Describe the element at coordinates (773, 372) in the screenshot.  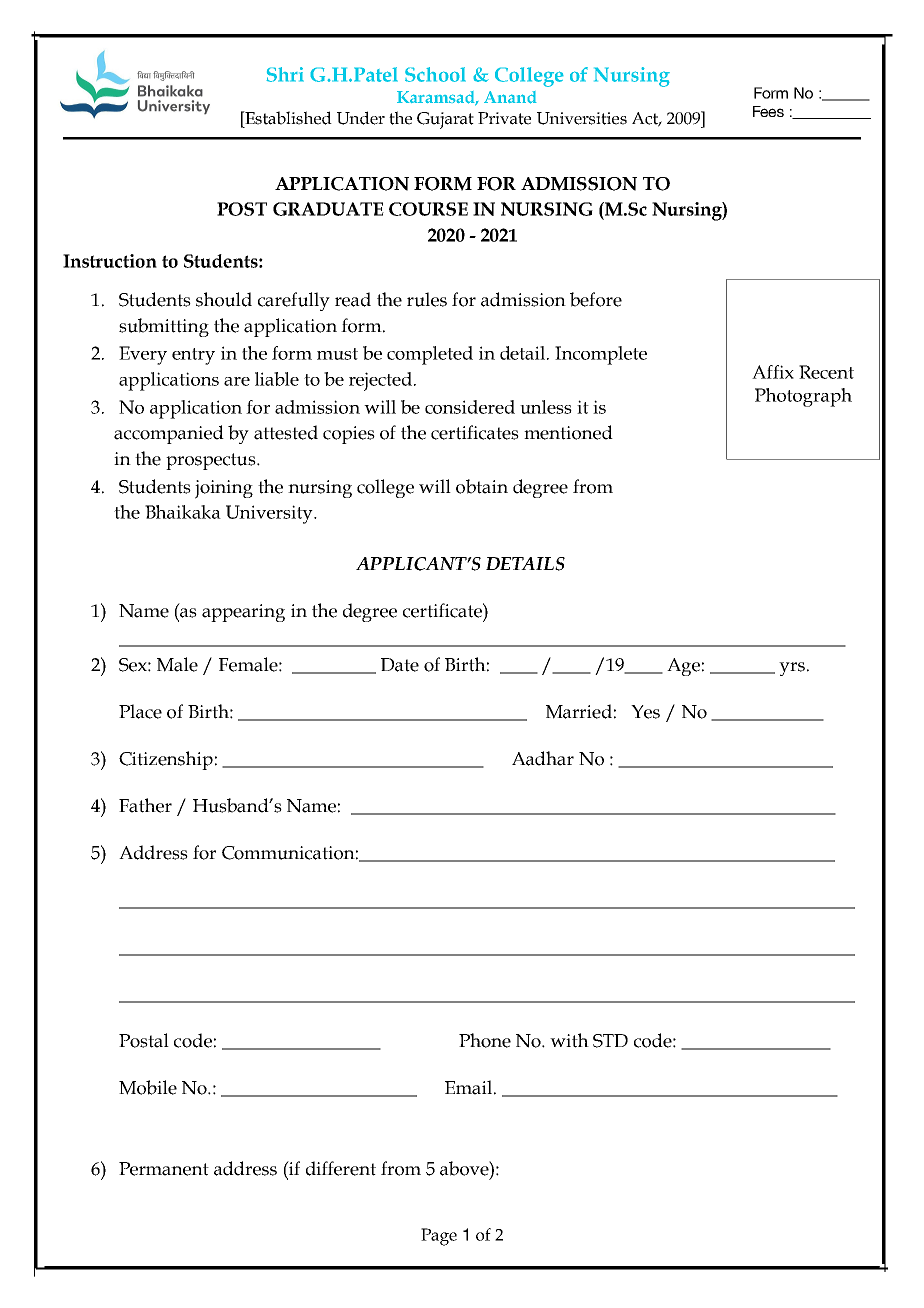
I see `Affix` at that location.
